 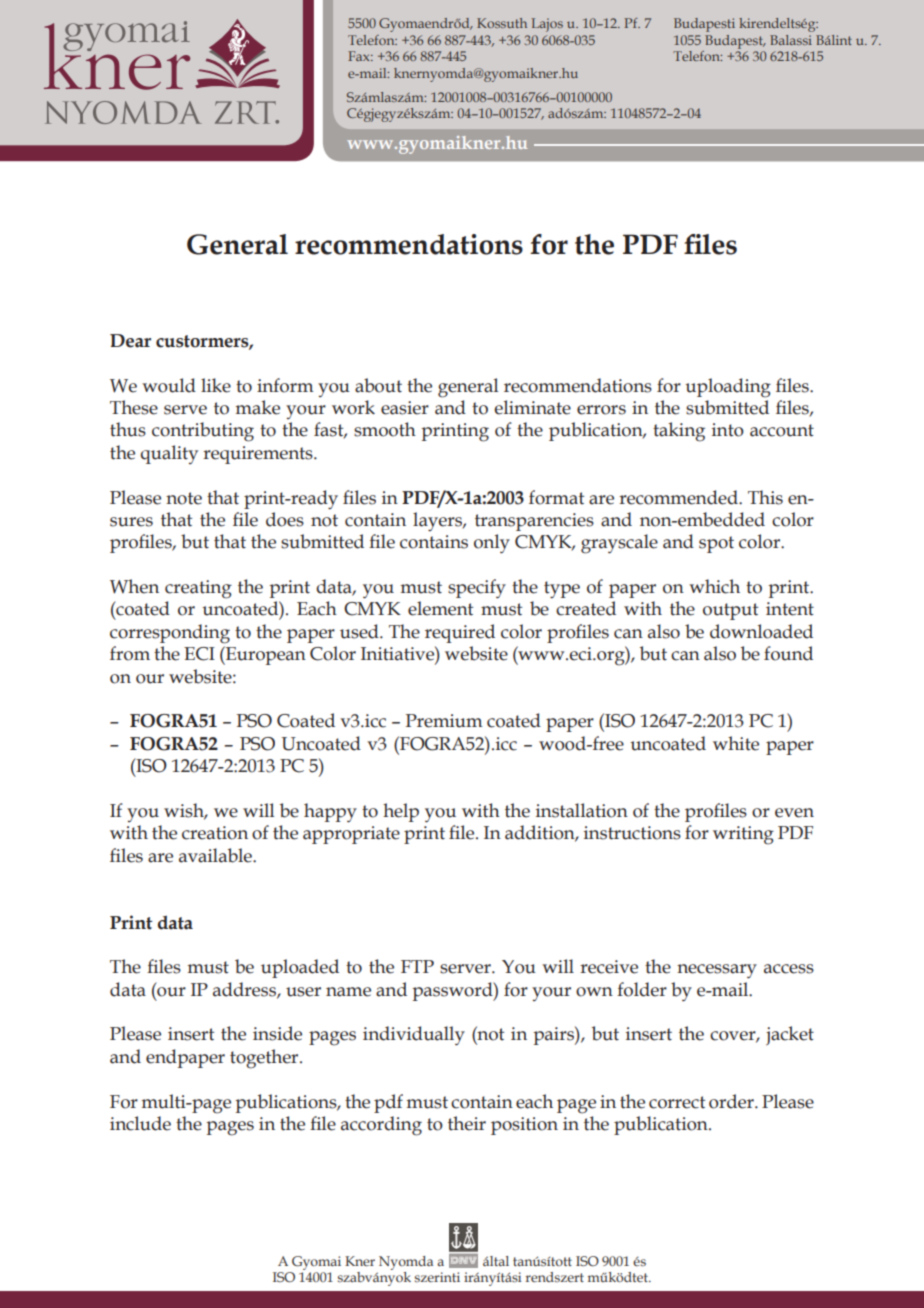 What do you see at coordinates (714, 586) in the screenshot?
I see `which` at bounding box center [714, 586].
